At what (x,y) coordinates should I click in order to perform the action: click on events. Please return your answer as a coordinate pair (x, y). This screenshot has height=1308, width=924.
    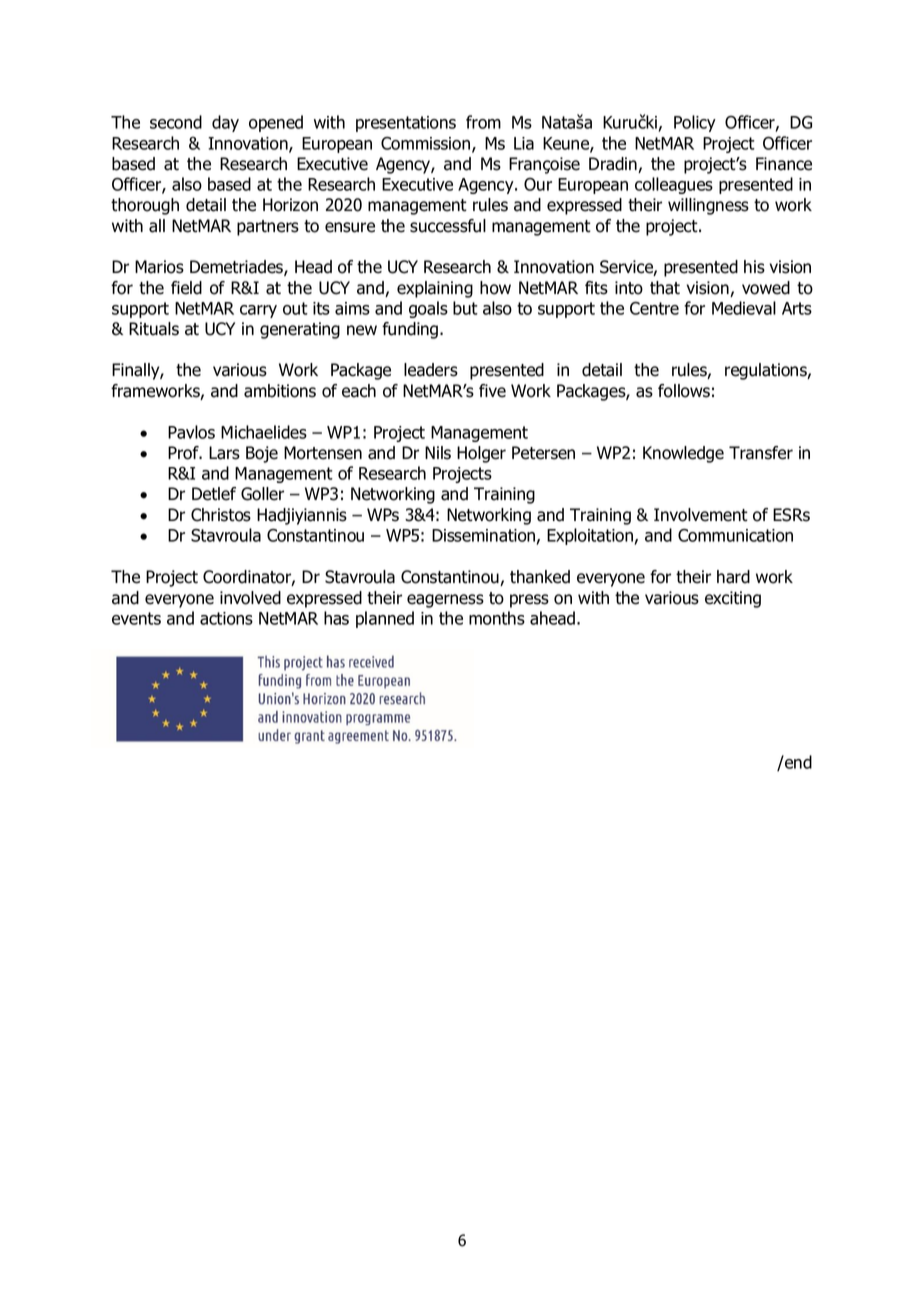
    Looking at the image, I should click on (136, 618).
